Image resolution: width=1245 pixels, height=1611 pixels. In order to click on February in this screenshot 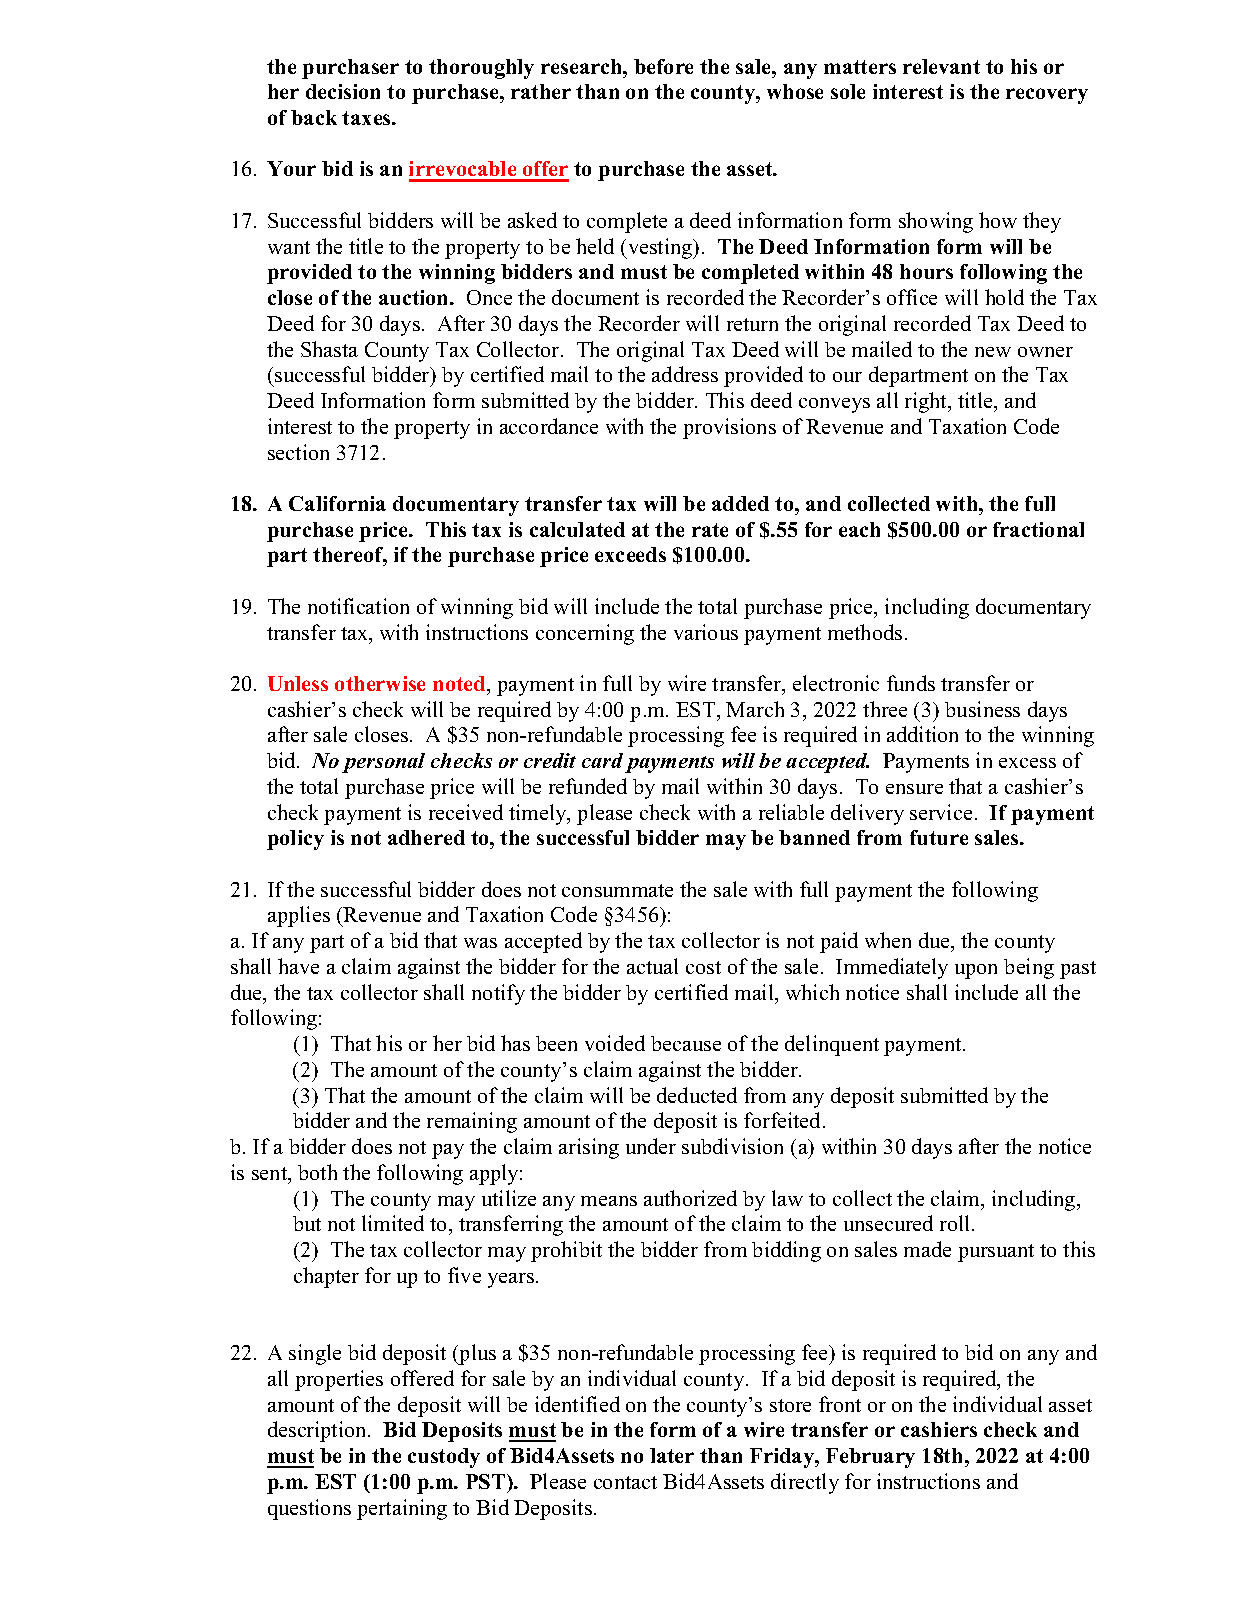, I will do `click(870, 1458)`.
